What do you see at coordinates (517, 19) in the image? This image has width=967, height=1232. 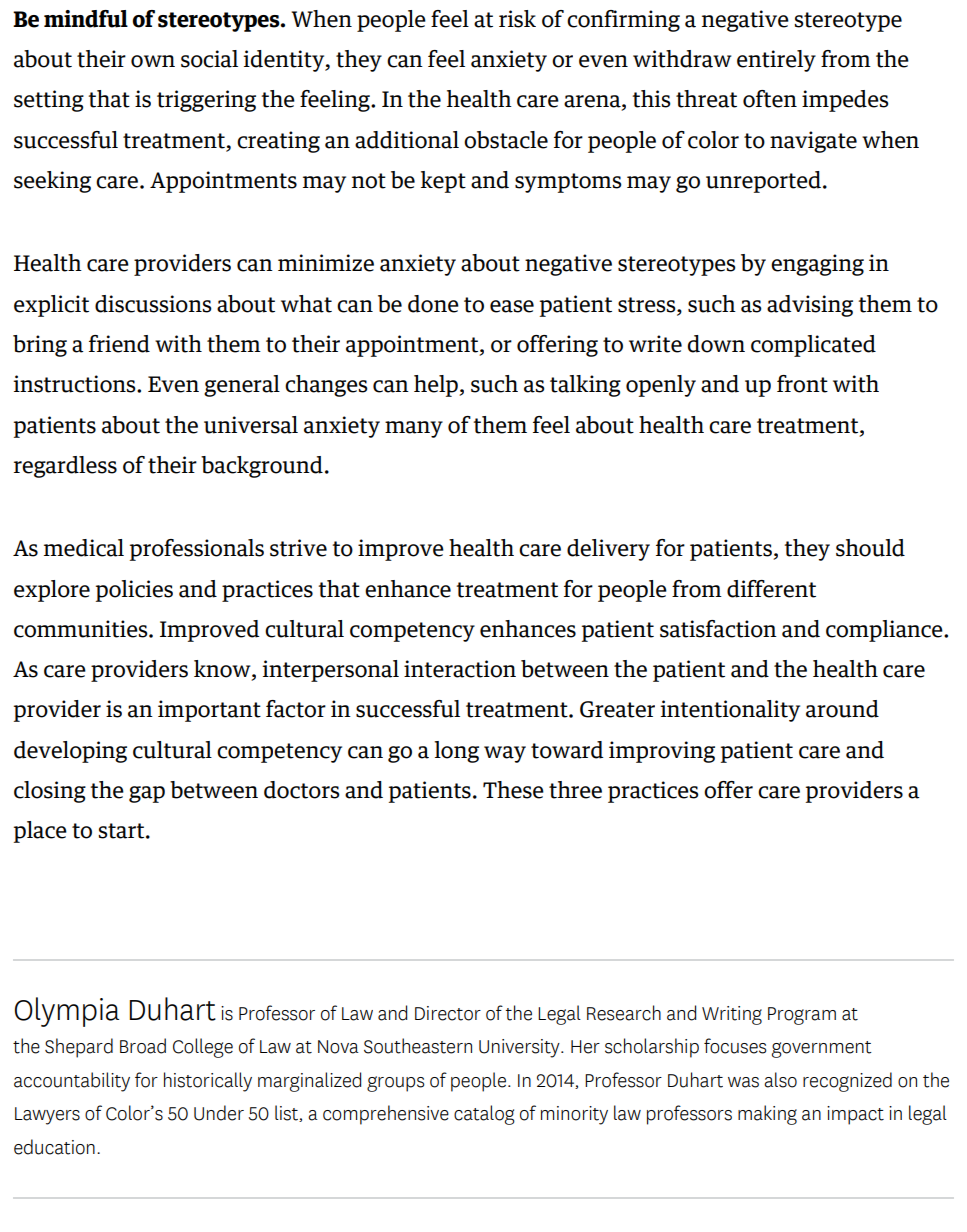 I see `risk` at bounding box center [517, 19].
